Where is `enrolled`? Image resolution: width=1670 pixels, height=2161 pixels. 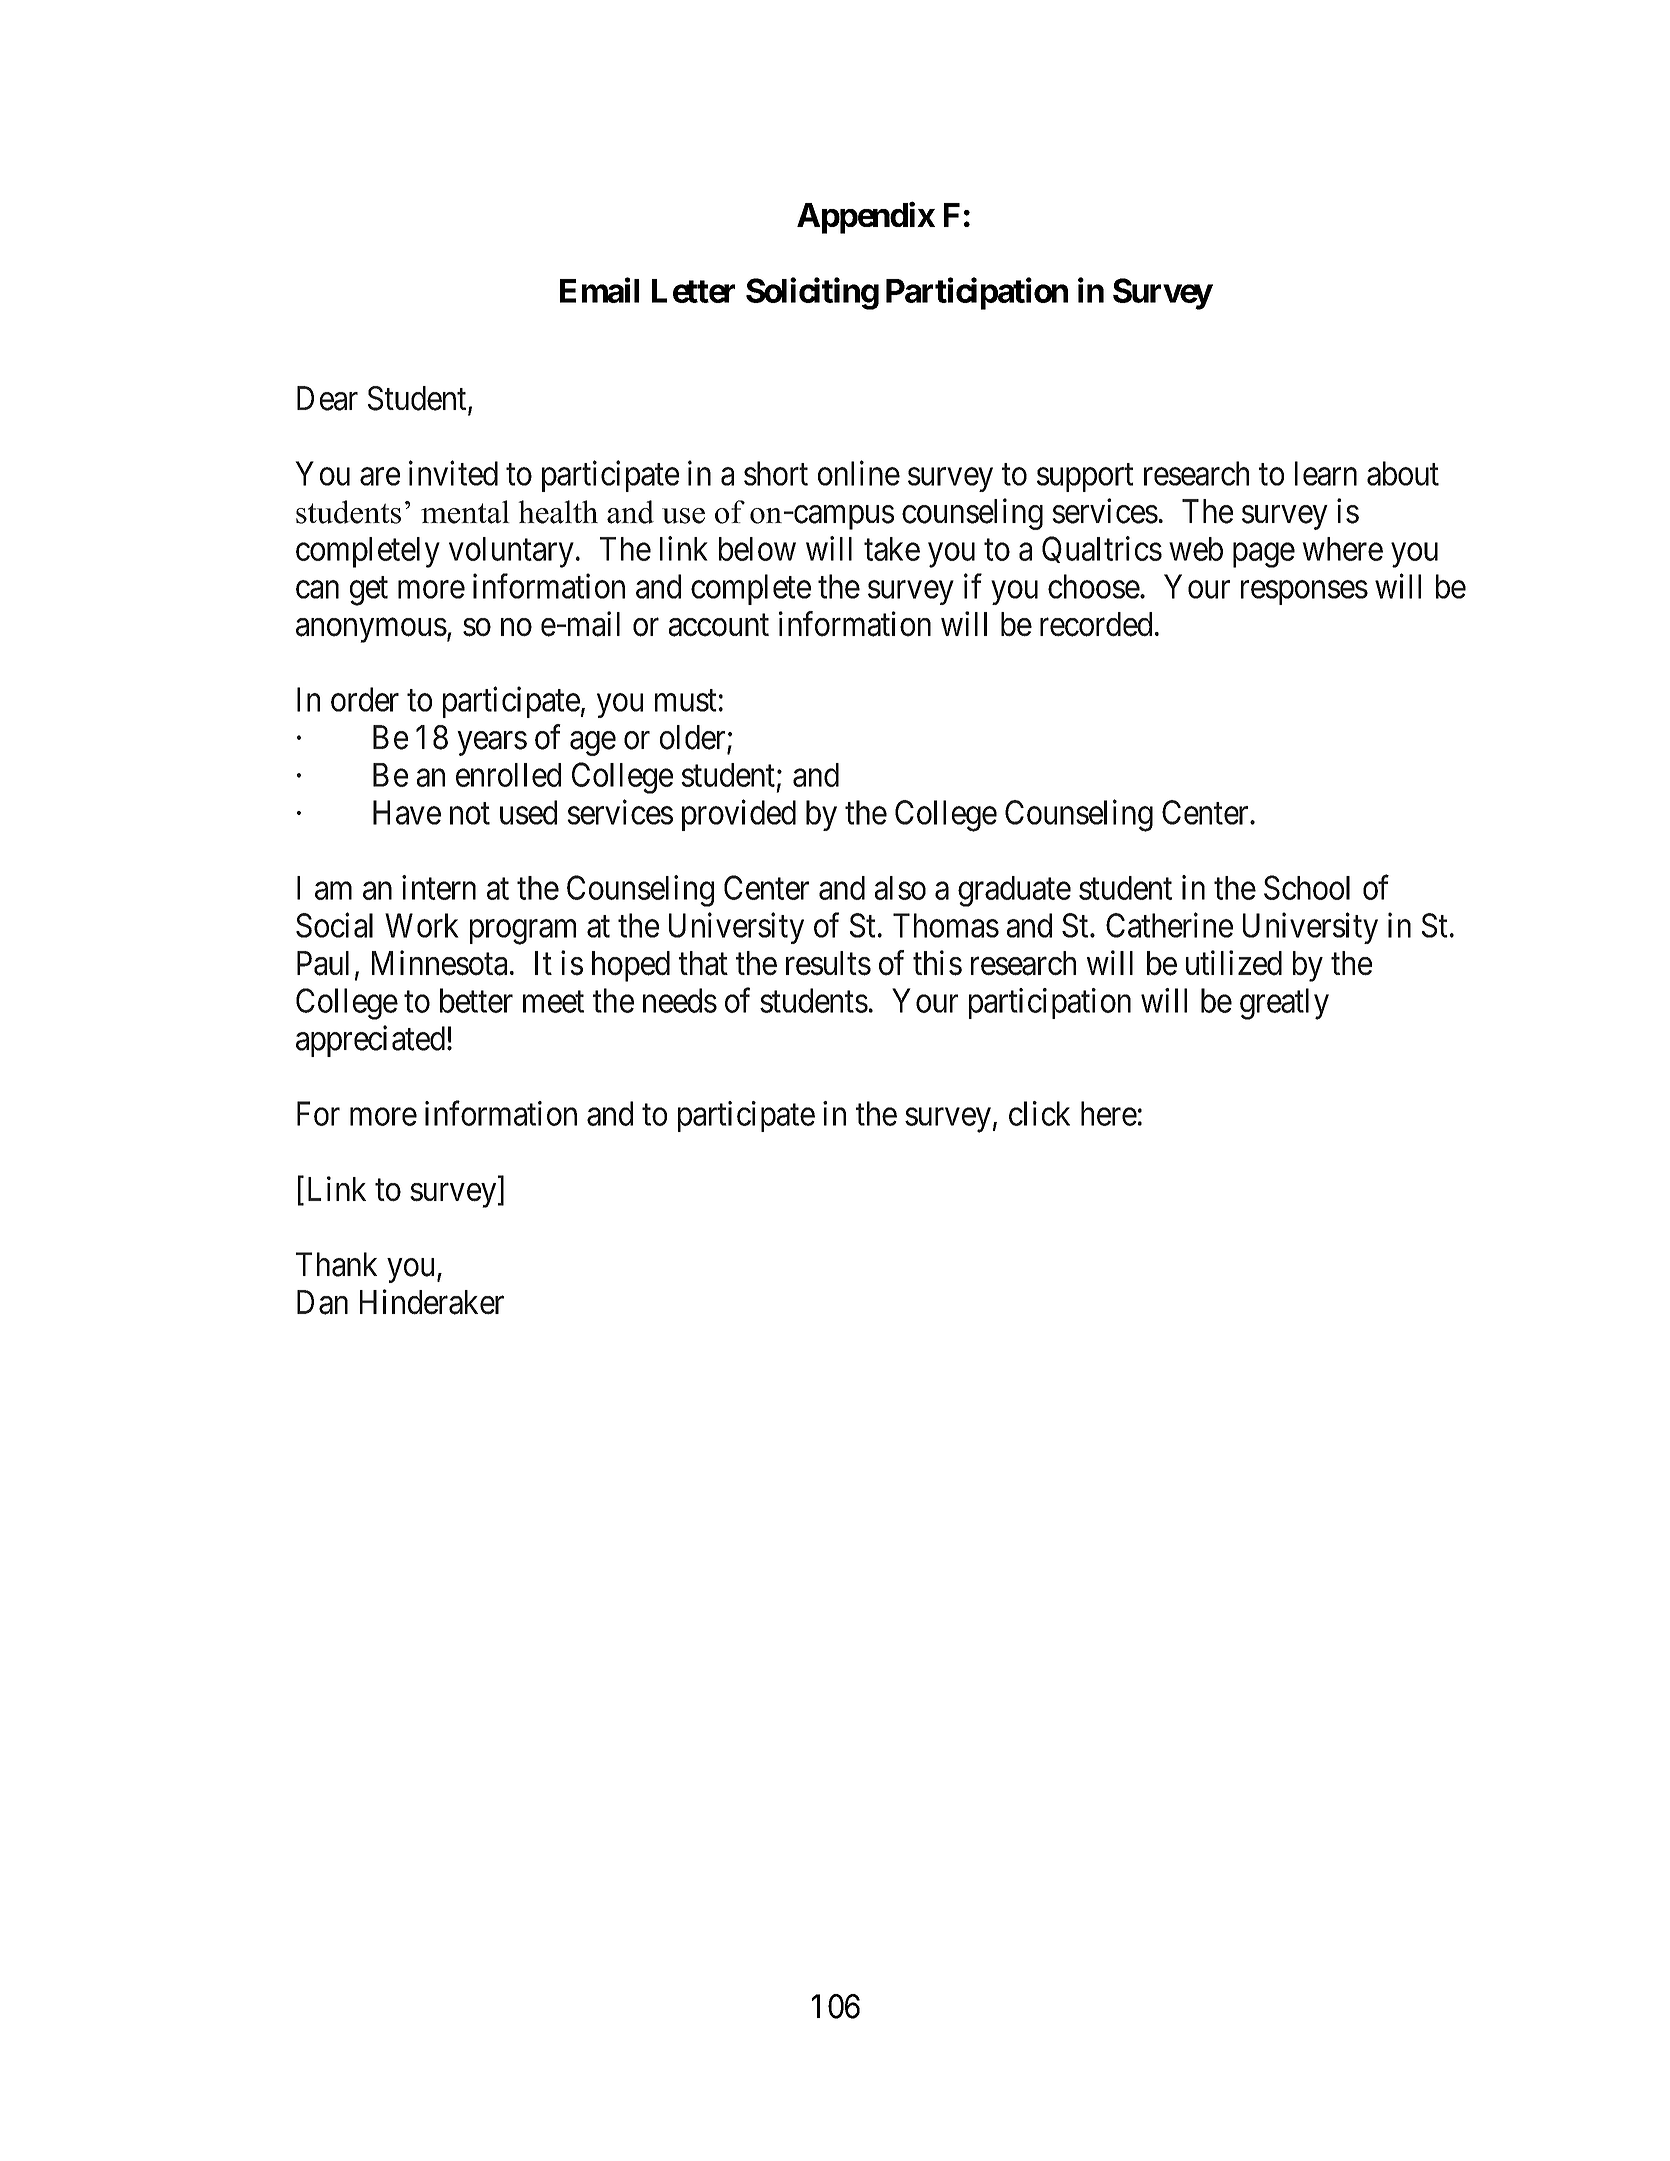 enrolled is located at coordinates (508, 775).
